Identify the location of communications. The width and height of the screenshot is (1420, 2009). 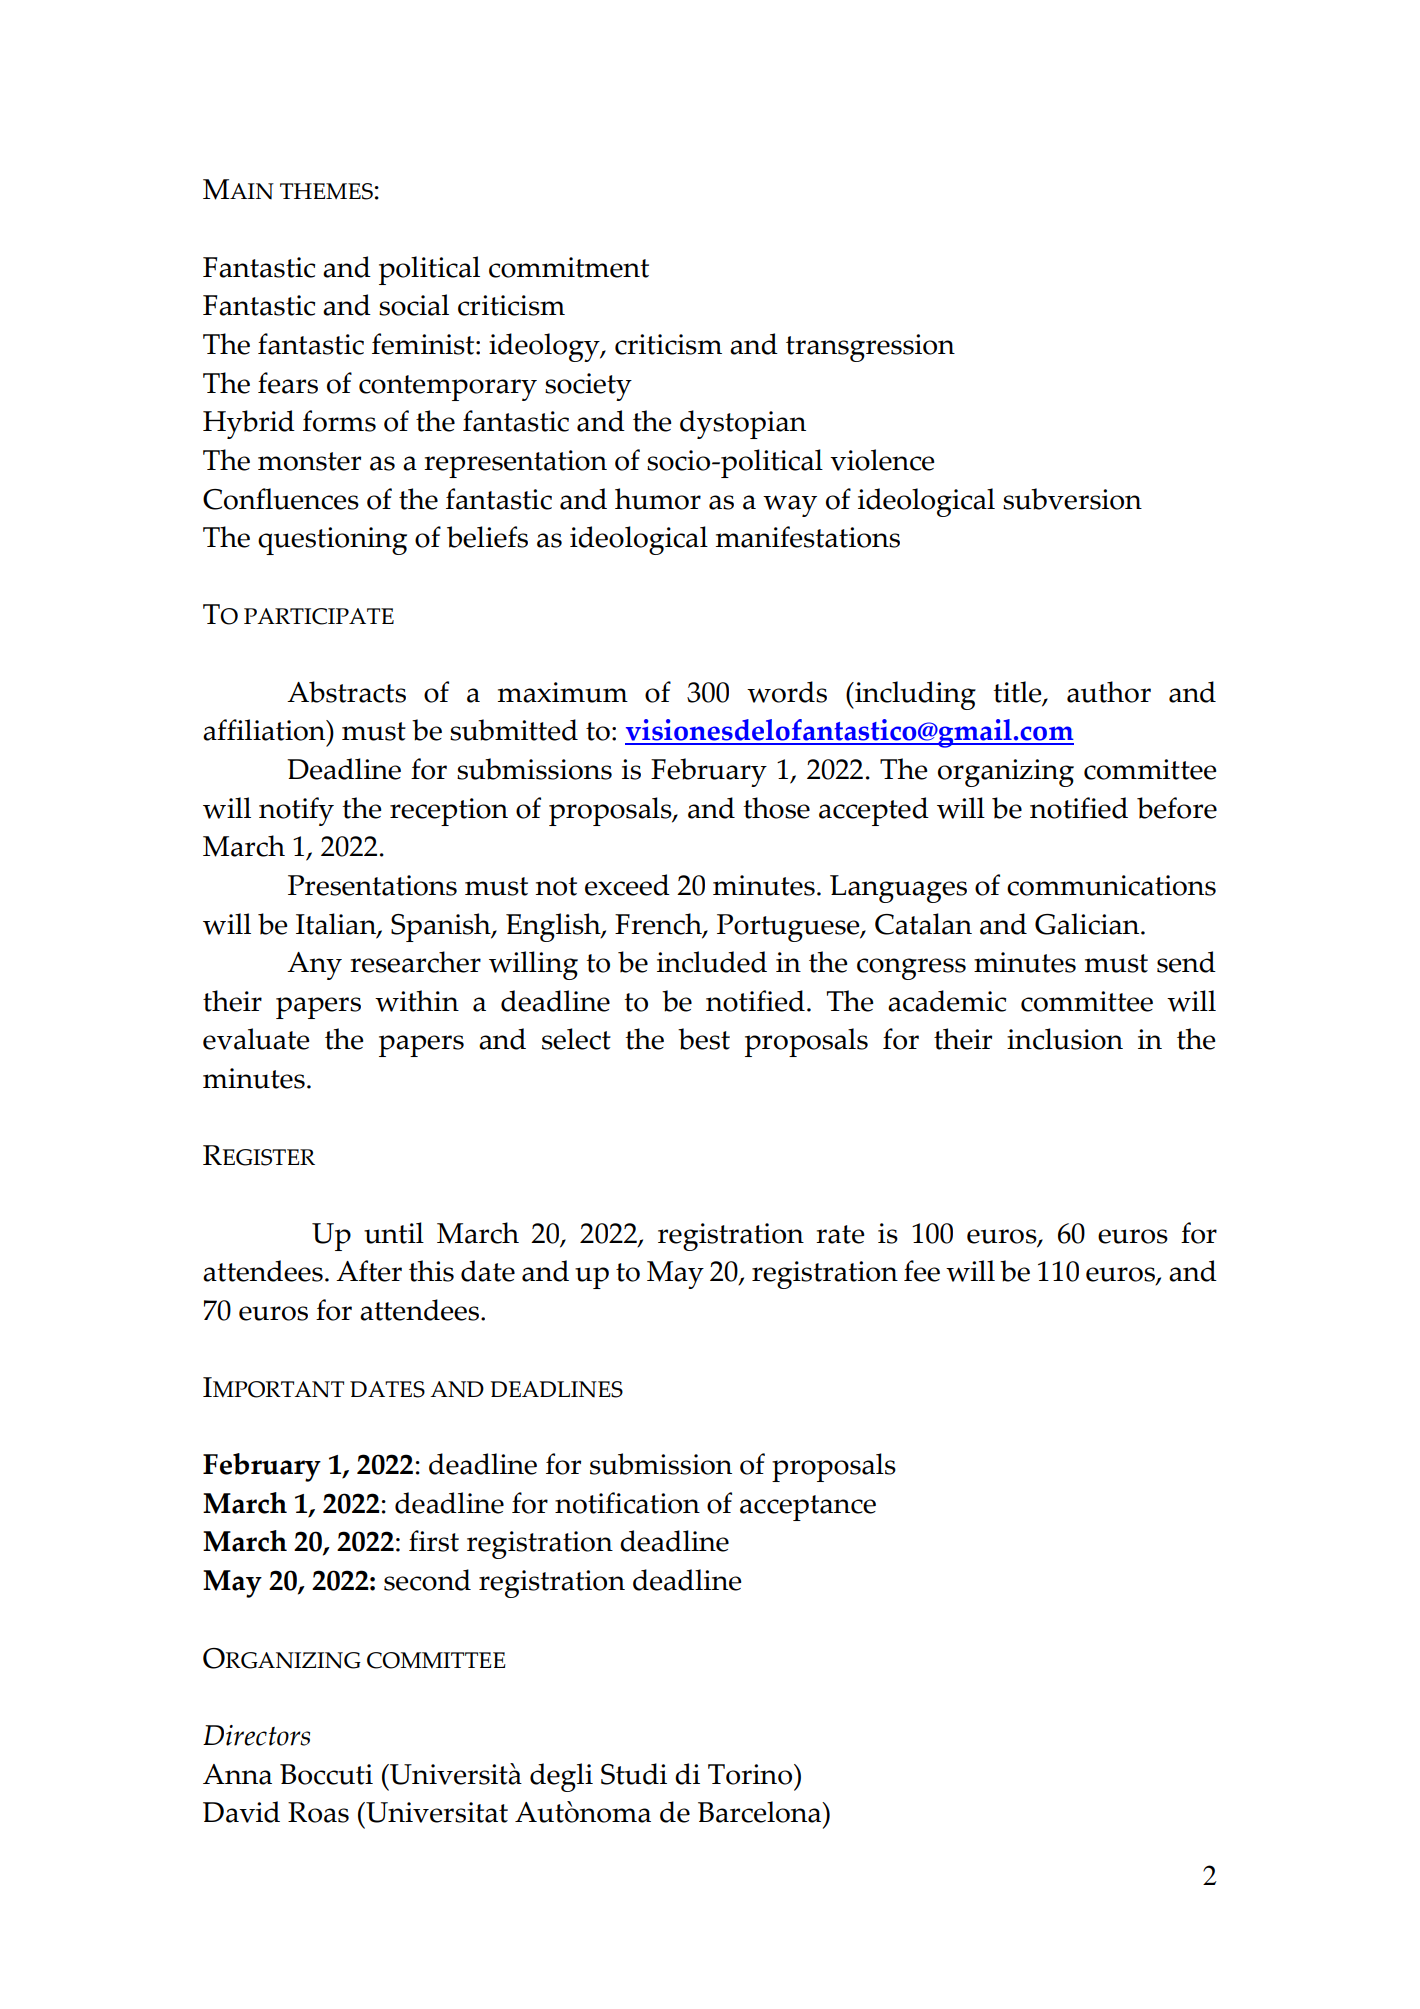
(1111, 885).
